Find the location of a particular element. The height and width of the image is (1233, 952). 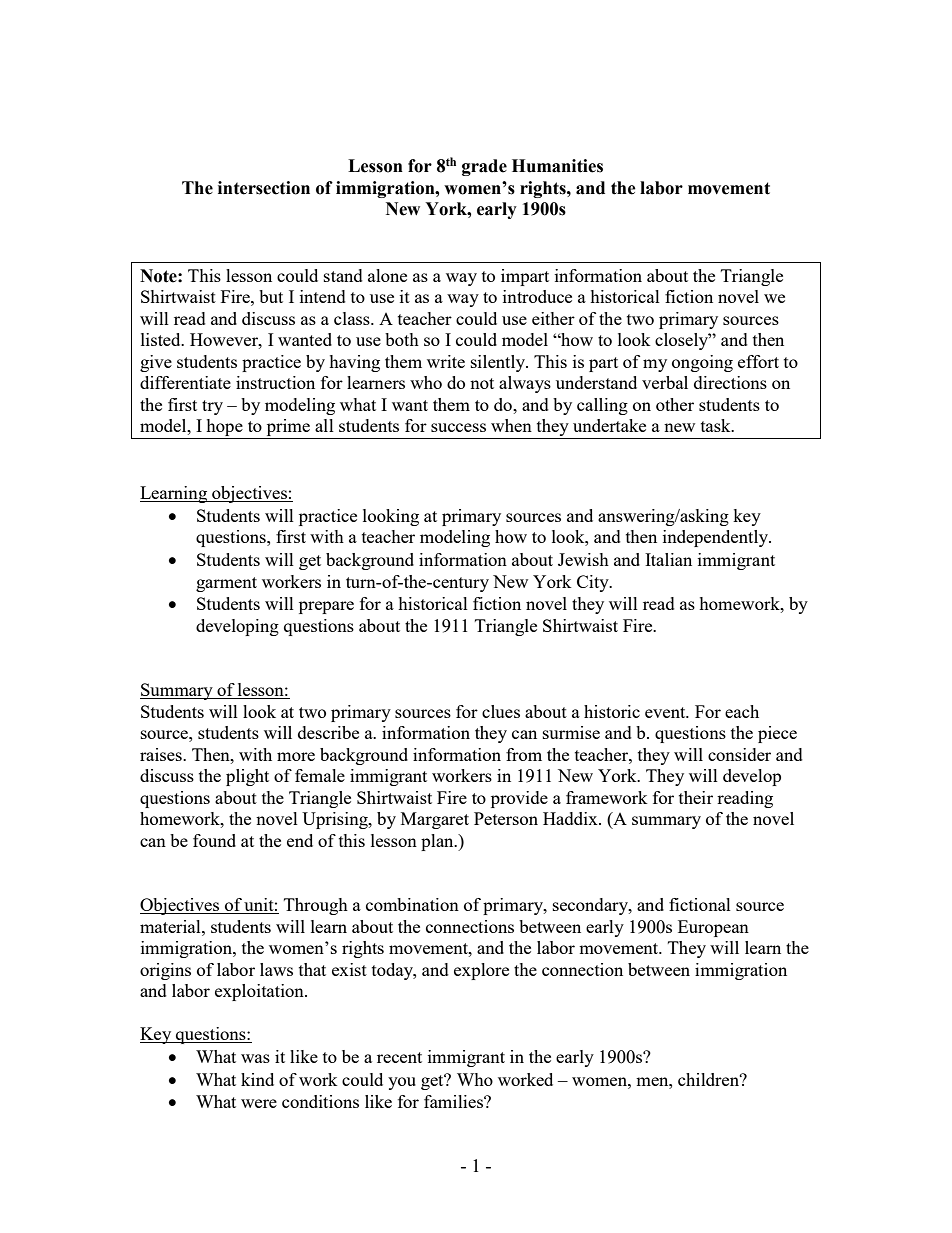

you is located at coordinates (402, 1083).
